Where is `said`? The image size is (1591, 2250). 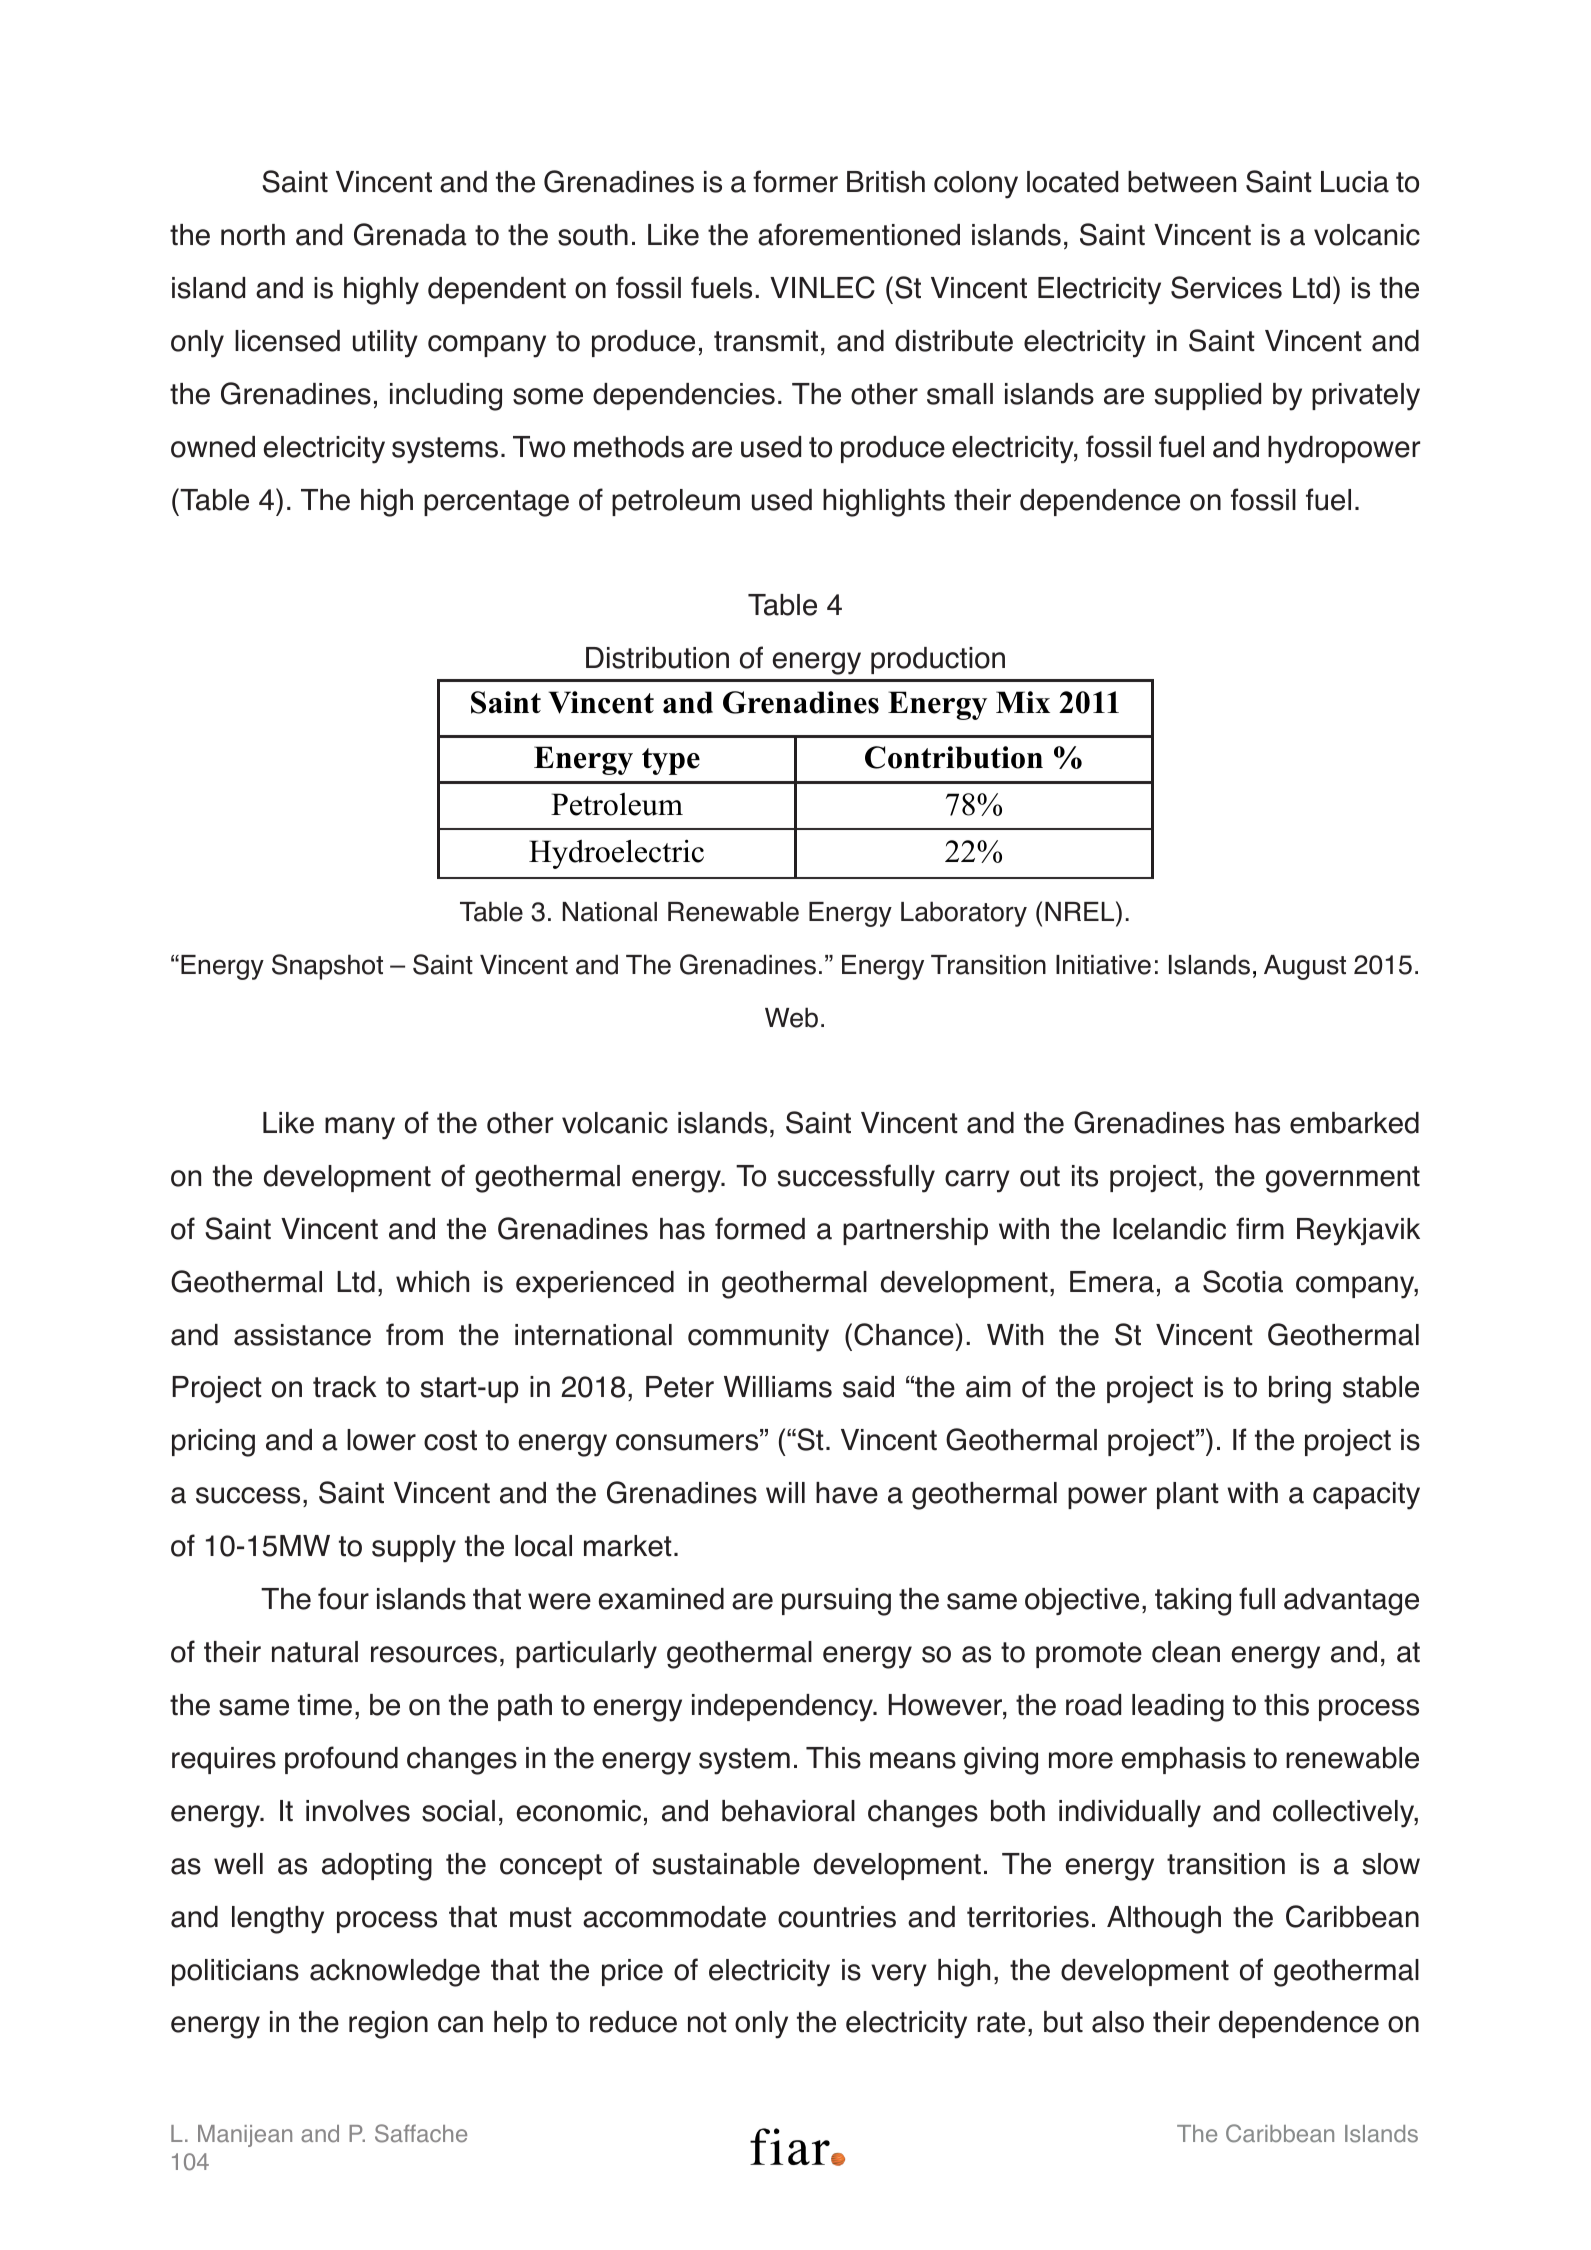
said is located at coordinates (868, 1387).
